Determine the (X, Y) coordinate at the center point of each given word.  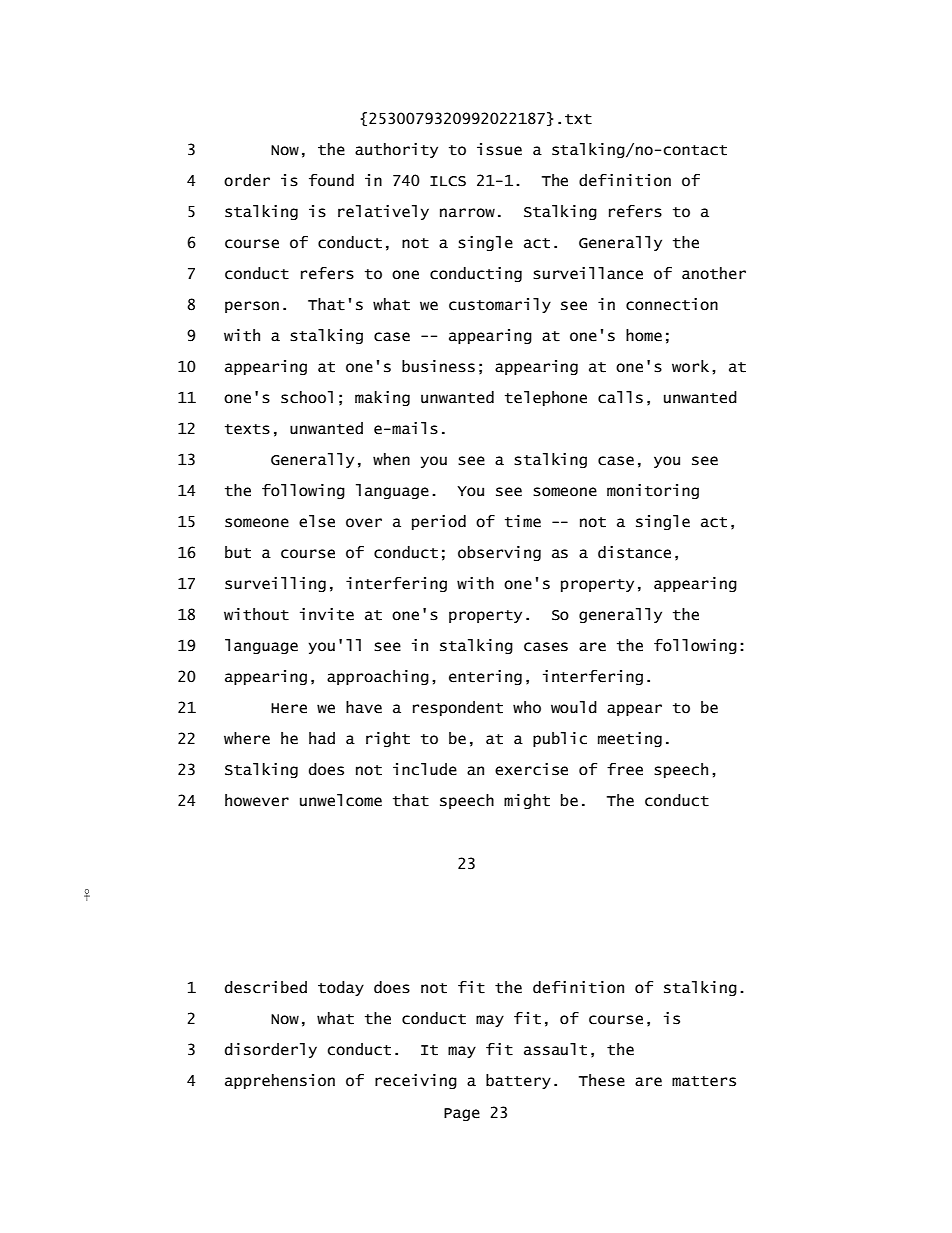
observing (499, 553)
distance (634, 552)
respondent (458, 708)
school (307, 397)
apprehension (280, 1081)
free (625, 769)
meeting (630, 739)
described (266, 987)
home (644, 335)
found (331, 180)
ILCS (448, 181)
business (438, 366)
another (714, 273)
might (527, 801)
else (317, 521)
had (322, 738)
